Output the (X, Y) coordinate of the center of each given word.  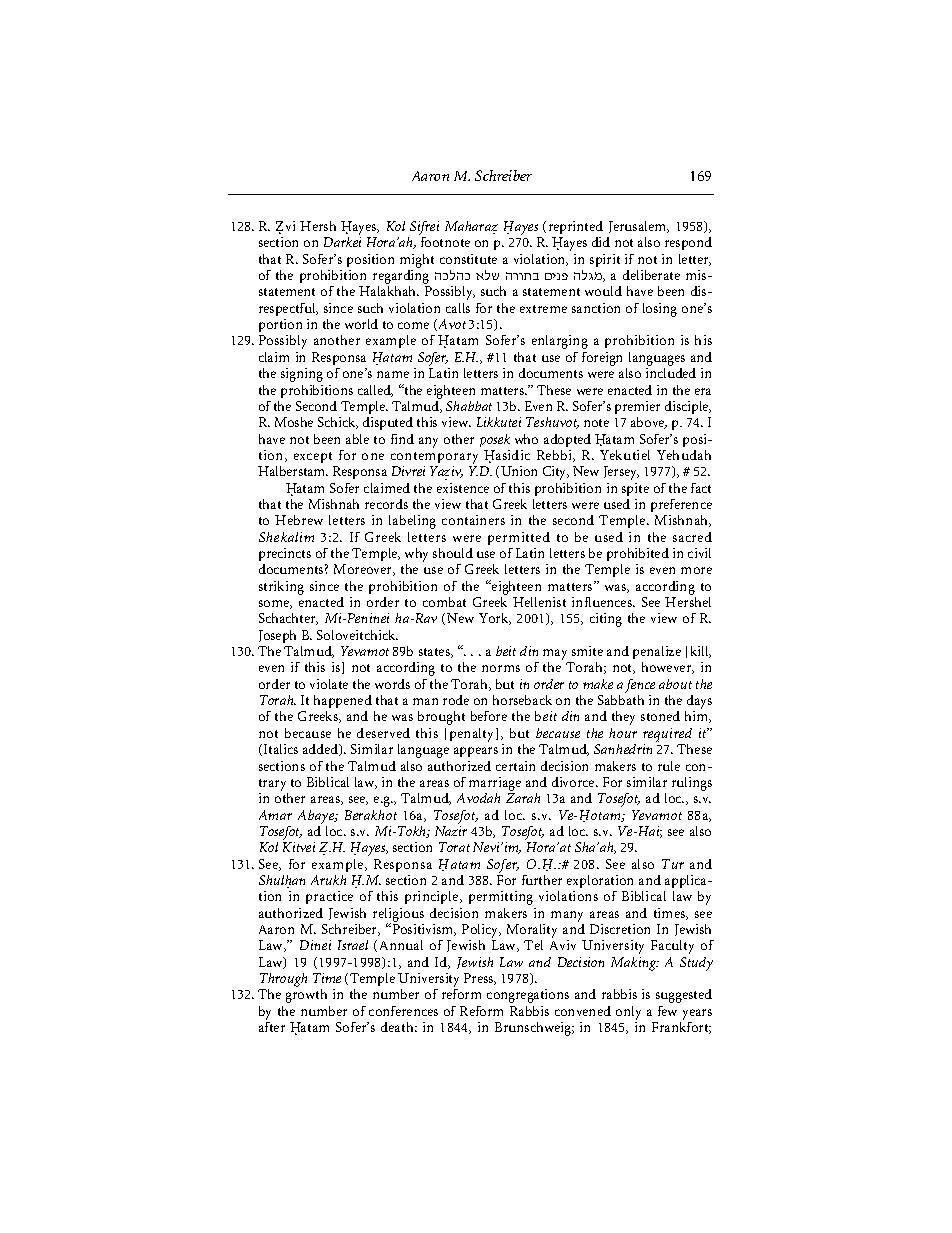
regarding (401, 278)
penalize (657, 652)
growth (306, 996)
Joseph (277, 636)
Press (480, 979)
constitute (468, 259)
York (495, 619)
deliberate (651, 275)
